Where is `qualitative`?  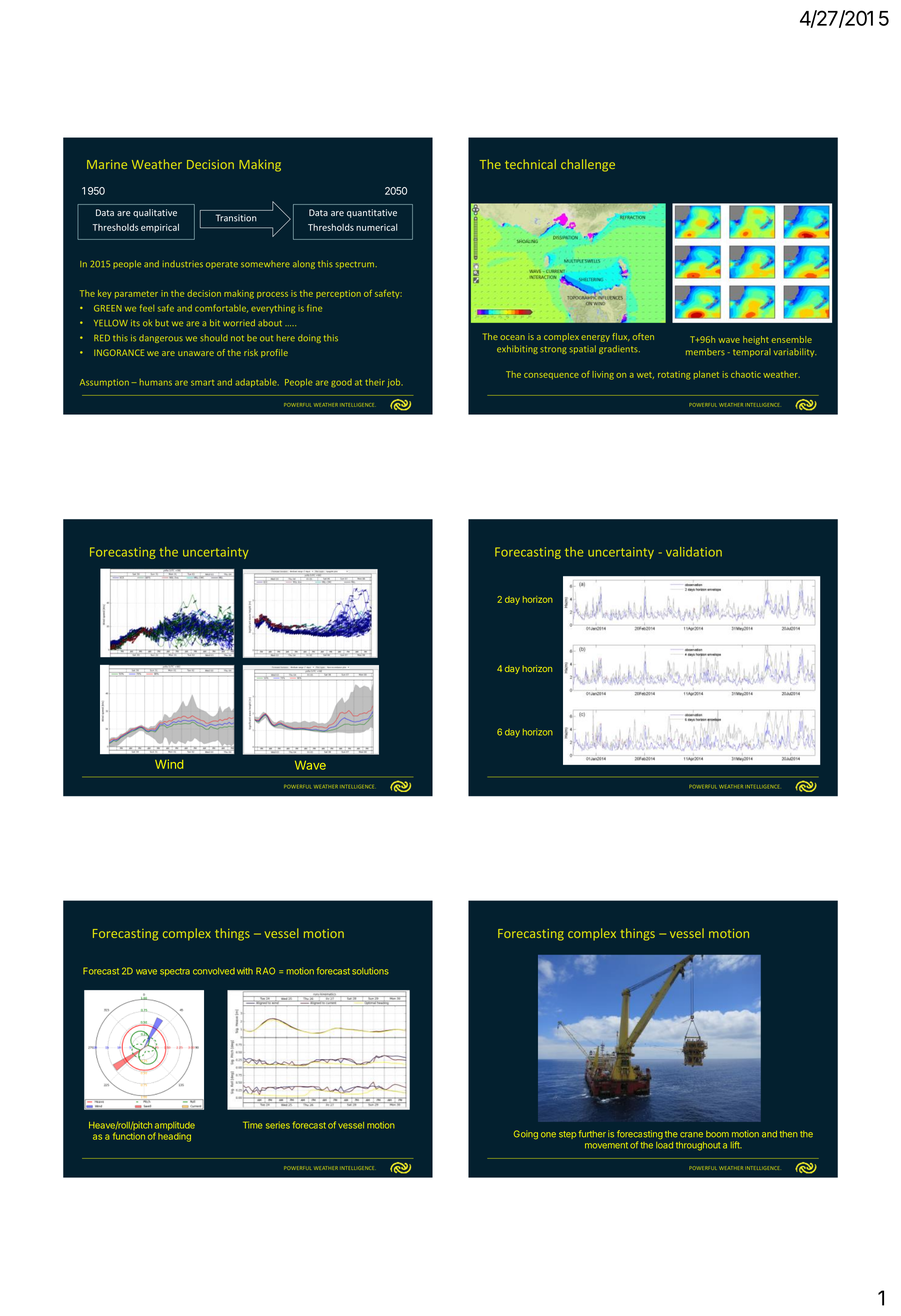
qualitative is located at coordinates (155, 213).
